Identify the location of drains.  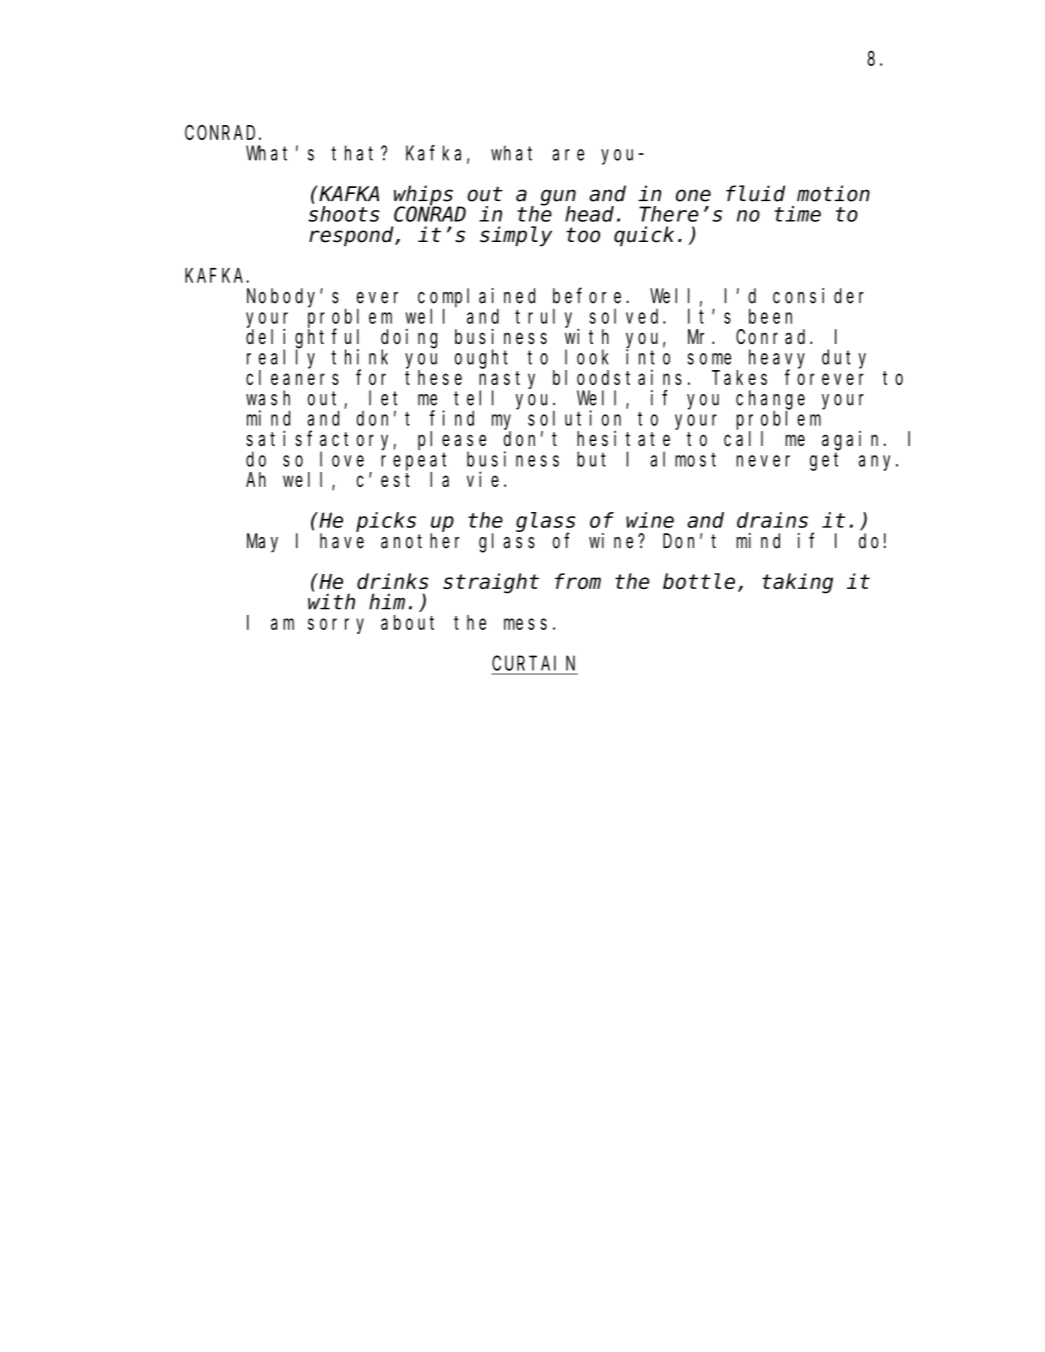
(772, 520).
